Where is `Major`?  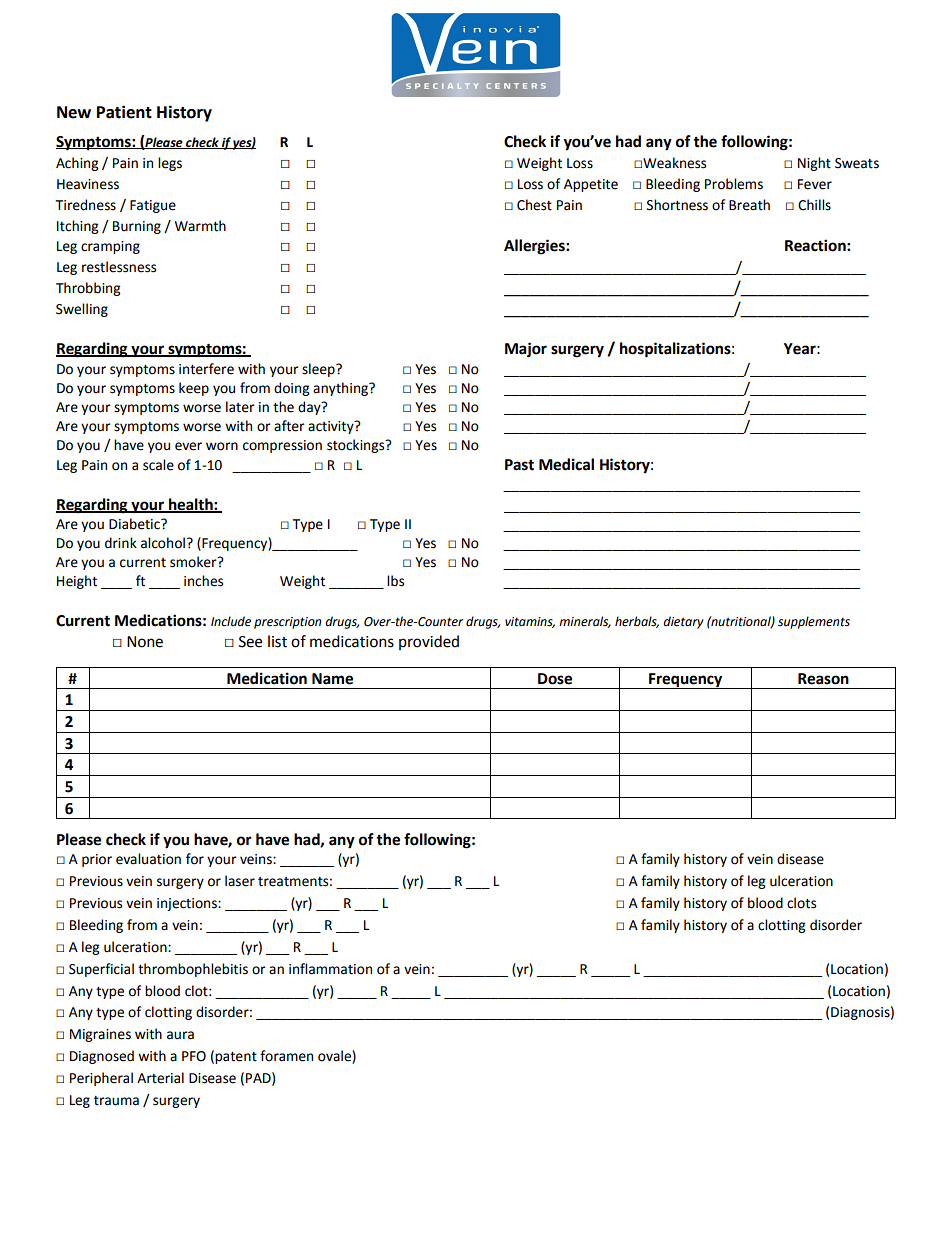 Major is located at coordinates (526, 350).
